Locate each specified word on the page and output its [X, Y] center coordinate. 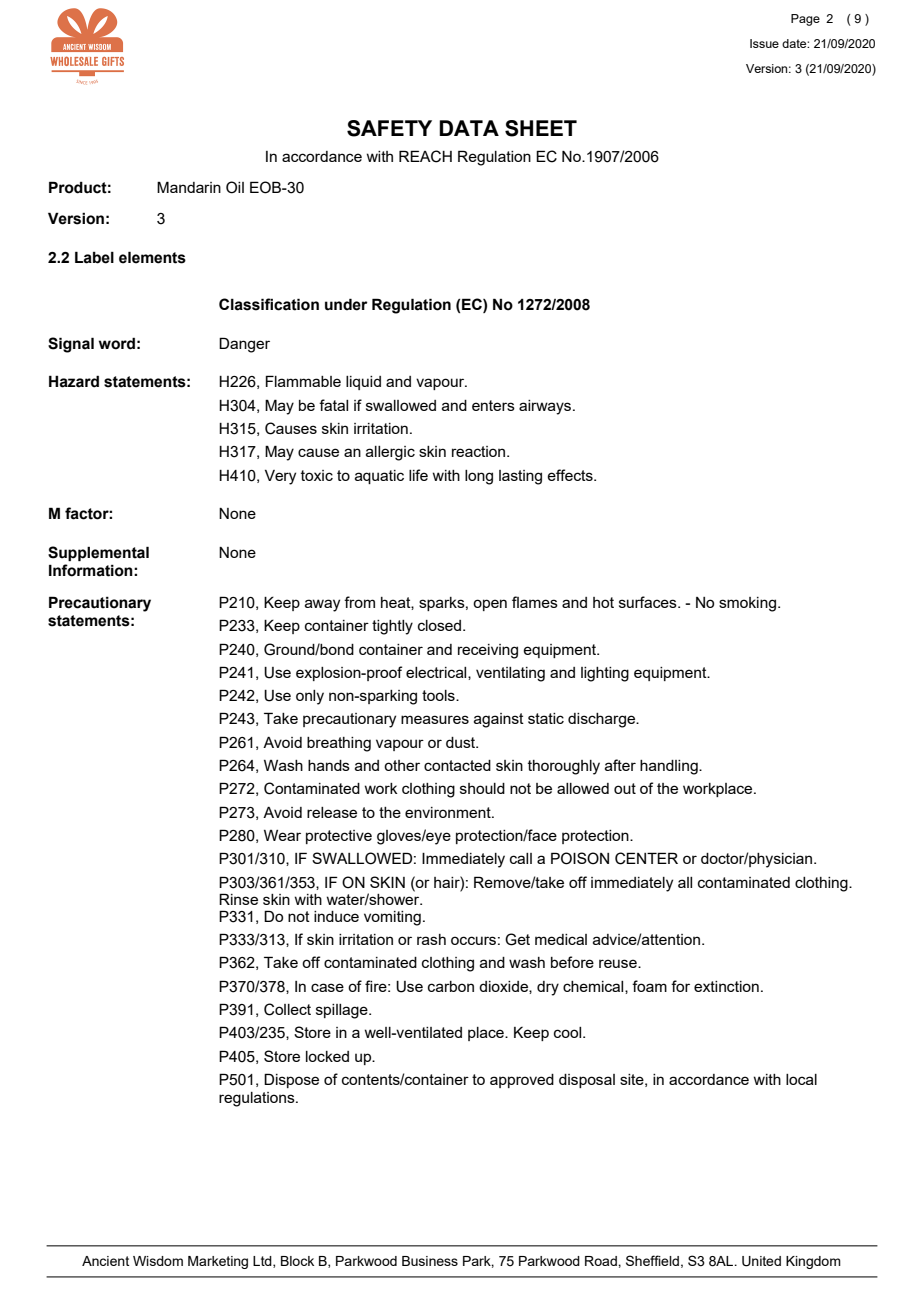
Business [430, 1261]
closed [441, 625]
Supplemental [98, 553]
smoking [747, 604]
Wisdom [158, 1261]
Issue [764, 43]
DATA [469, 128]
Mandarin [189, 187]
